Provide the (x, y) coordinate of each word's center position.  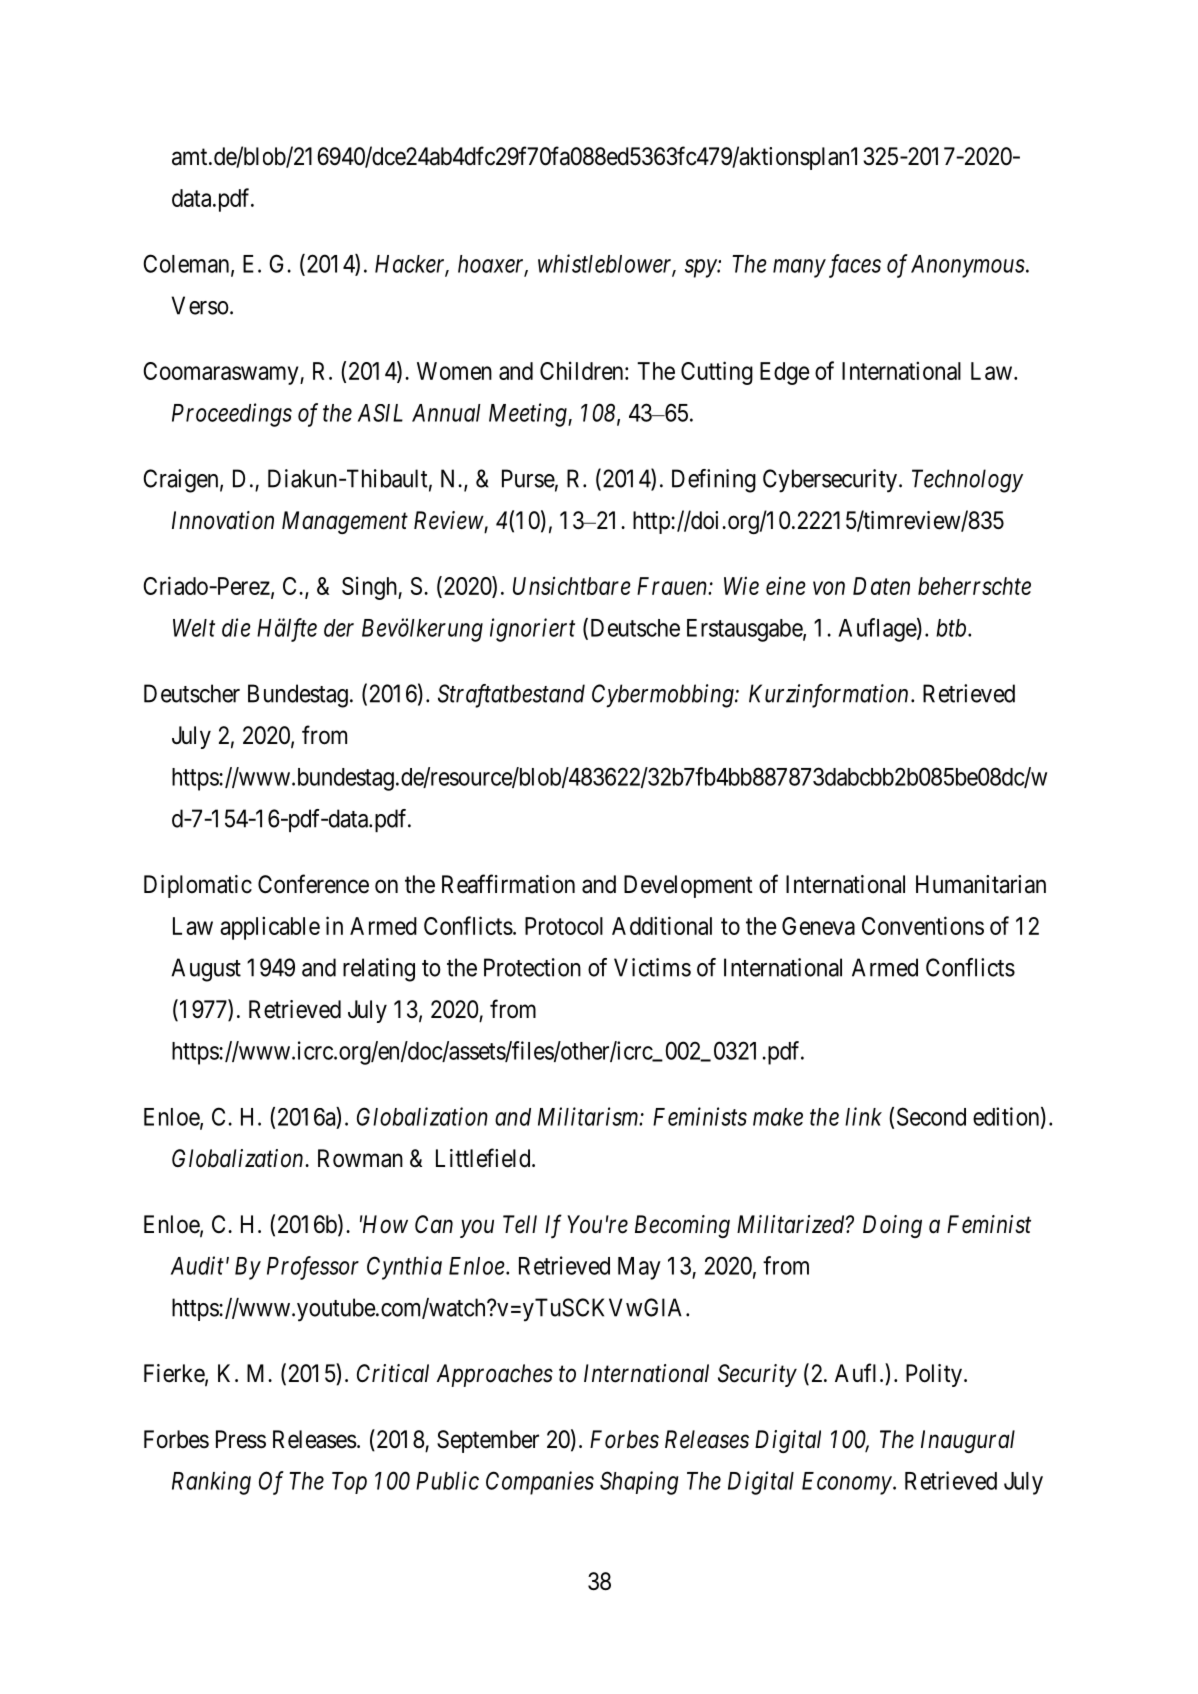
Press (241, 1439)
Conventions (923, 925)
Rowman (360, 1158)
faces (853, 266)
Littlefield (484, 1158)
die (236, 627)
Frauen (673, 586)
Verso (200, 305)
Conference (313, 884)
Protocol (564, 926)
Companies (540, 1483)
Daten (881, 586)
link (863, 1116)
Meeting (529, 415)
